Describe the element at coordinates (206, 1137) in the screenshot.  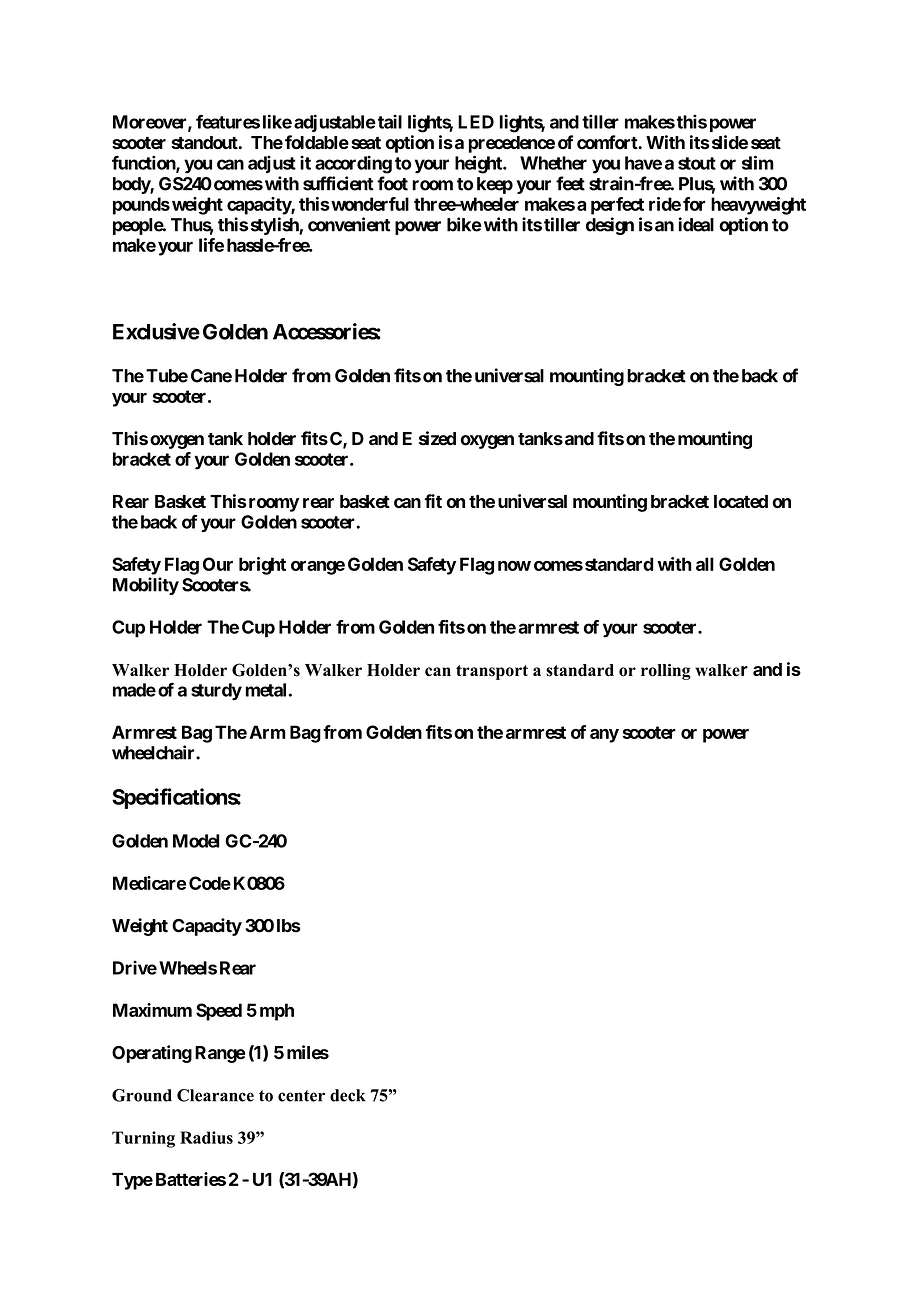
I see `Radius` at that location.
